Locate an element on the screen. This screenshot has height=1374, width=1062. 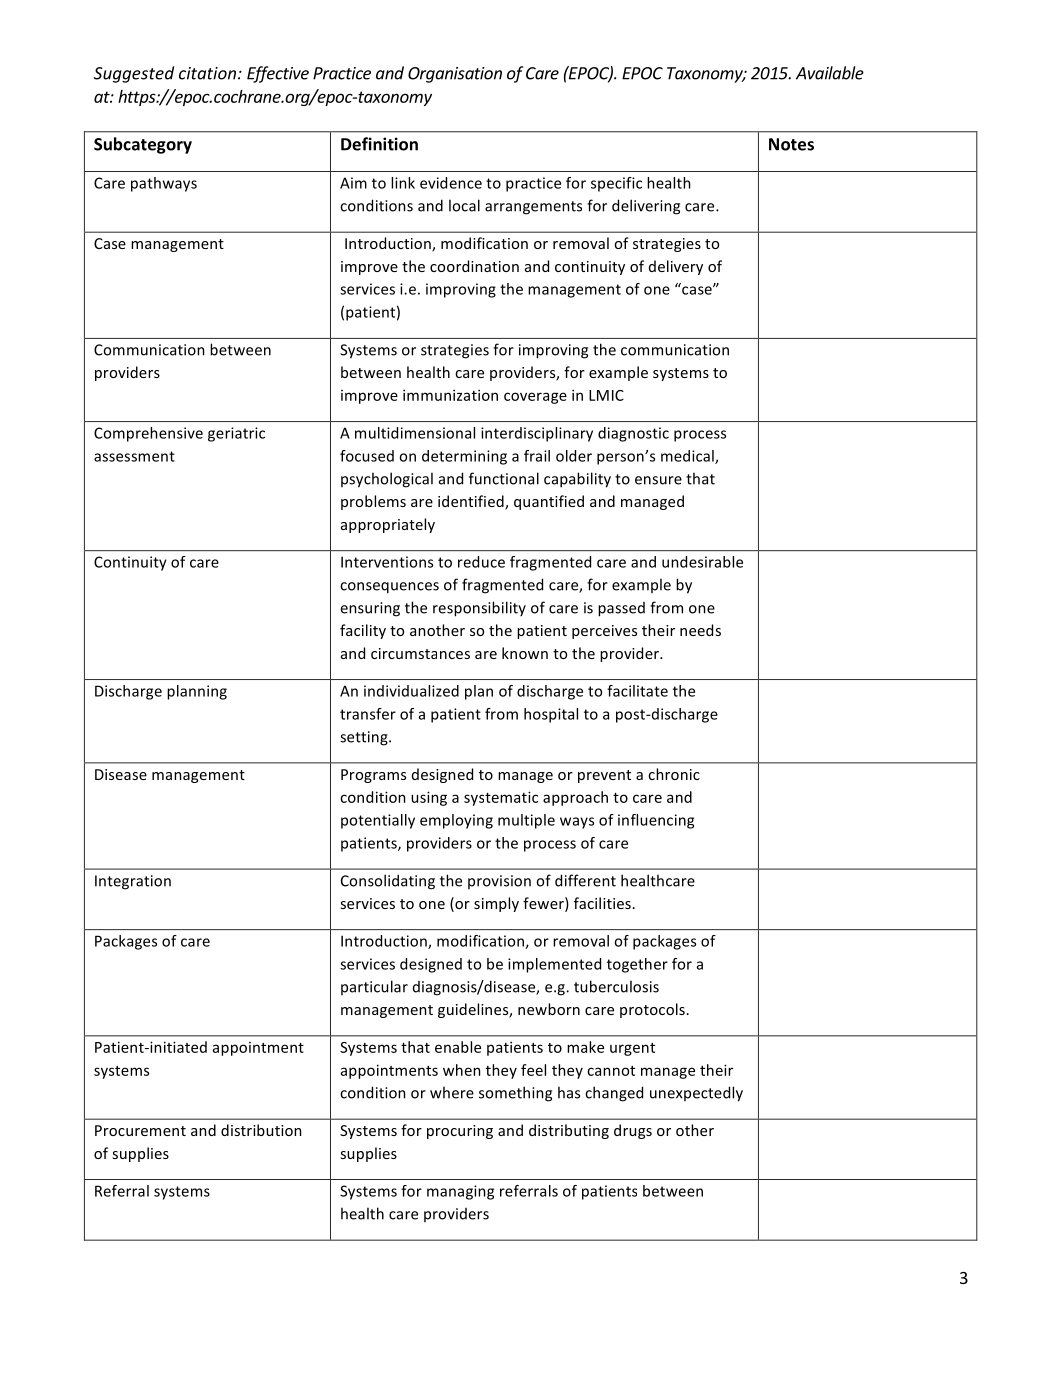
Integration is located at coordinates (133, 882).
